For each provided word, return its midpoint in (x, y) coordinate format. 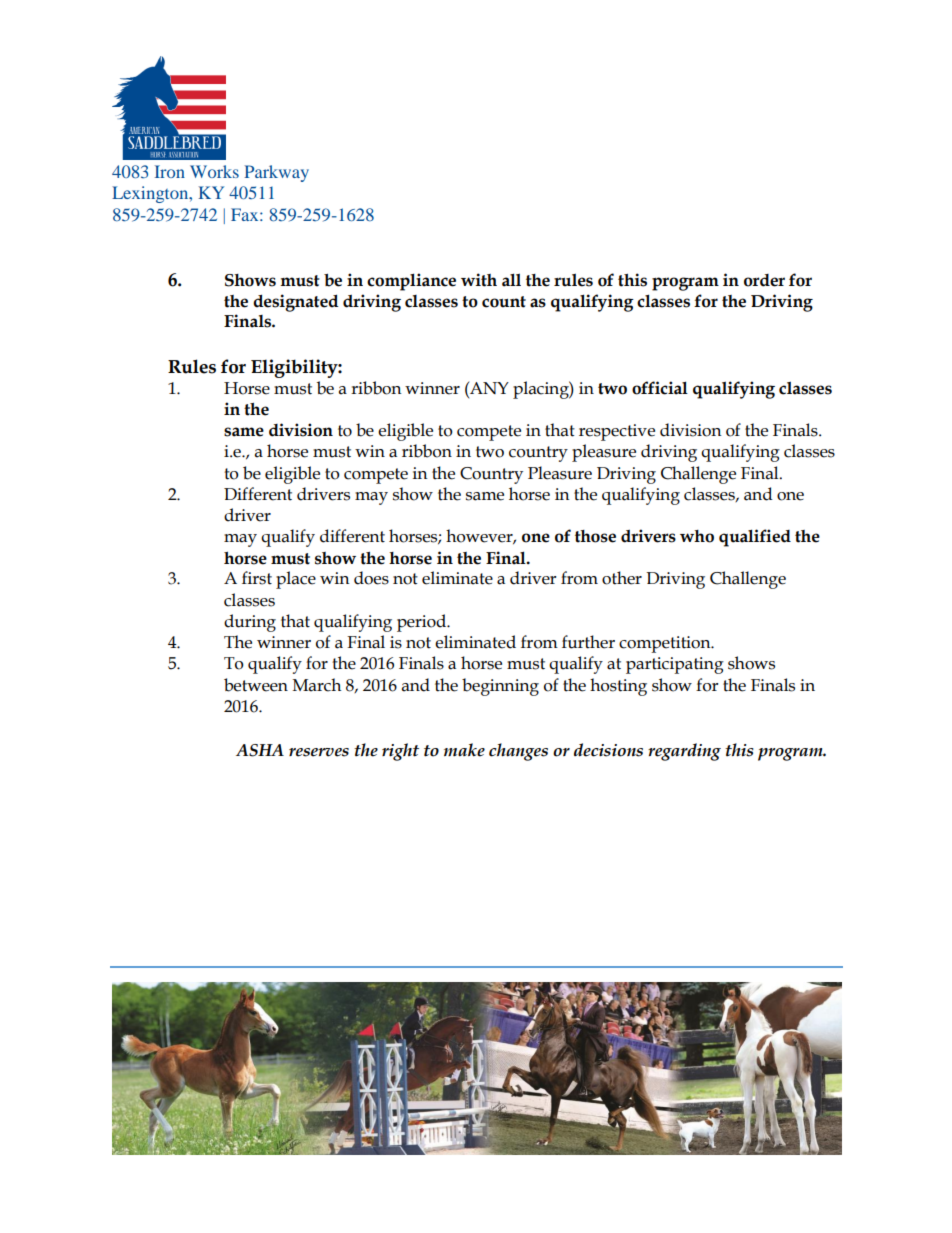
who (697, 536)
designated (296, 303)
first (257, 578)
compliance (411, 282)
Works (214, 171)
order (764, 280)
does (371, 578)
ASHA (260, 750)
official (660, 388)
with (479, 280)
